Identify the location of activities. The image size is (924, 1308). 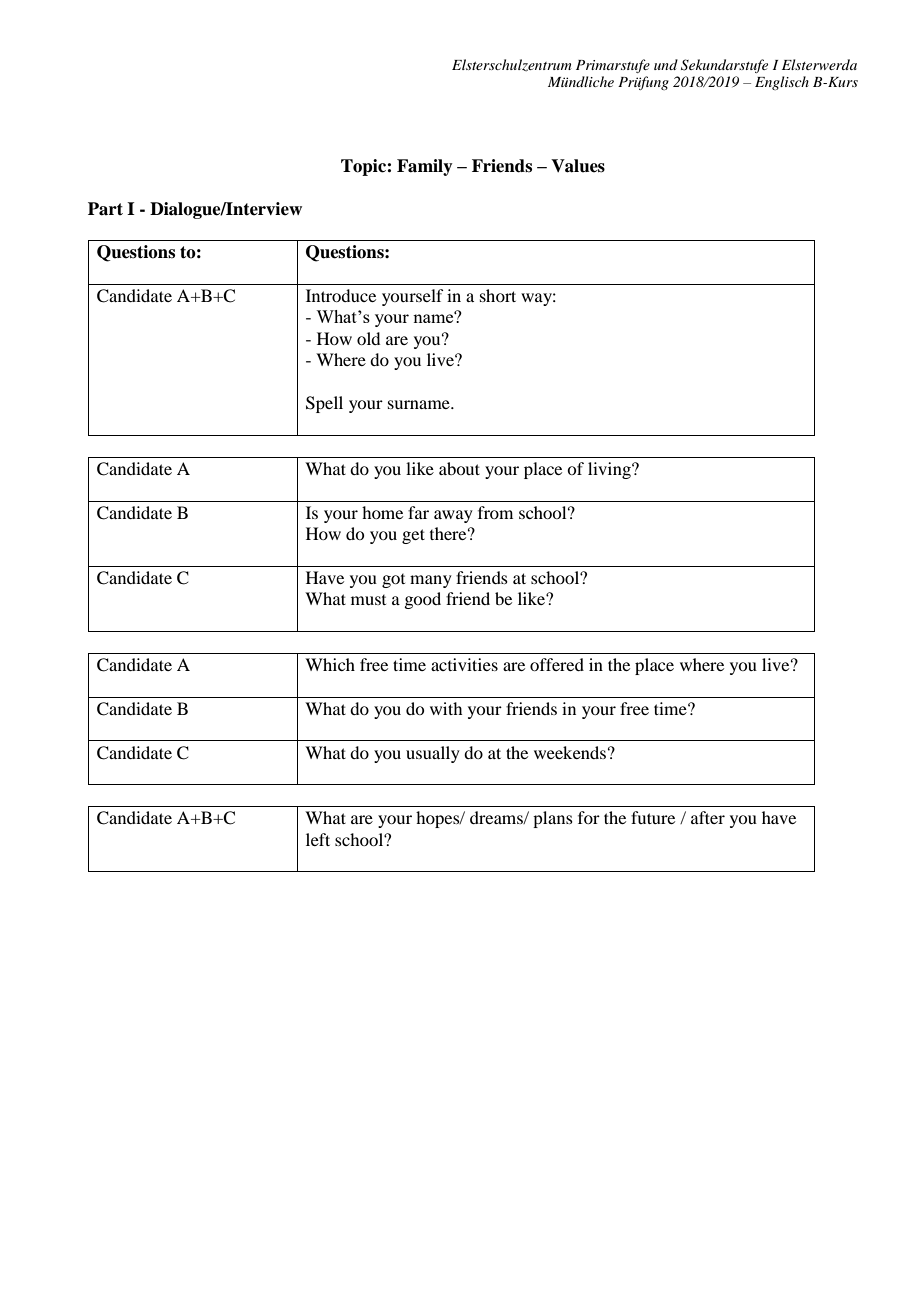
(464, 664).
